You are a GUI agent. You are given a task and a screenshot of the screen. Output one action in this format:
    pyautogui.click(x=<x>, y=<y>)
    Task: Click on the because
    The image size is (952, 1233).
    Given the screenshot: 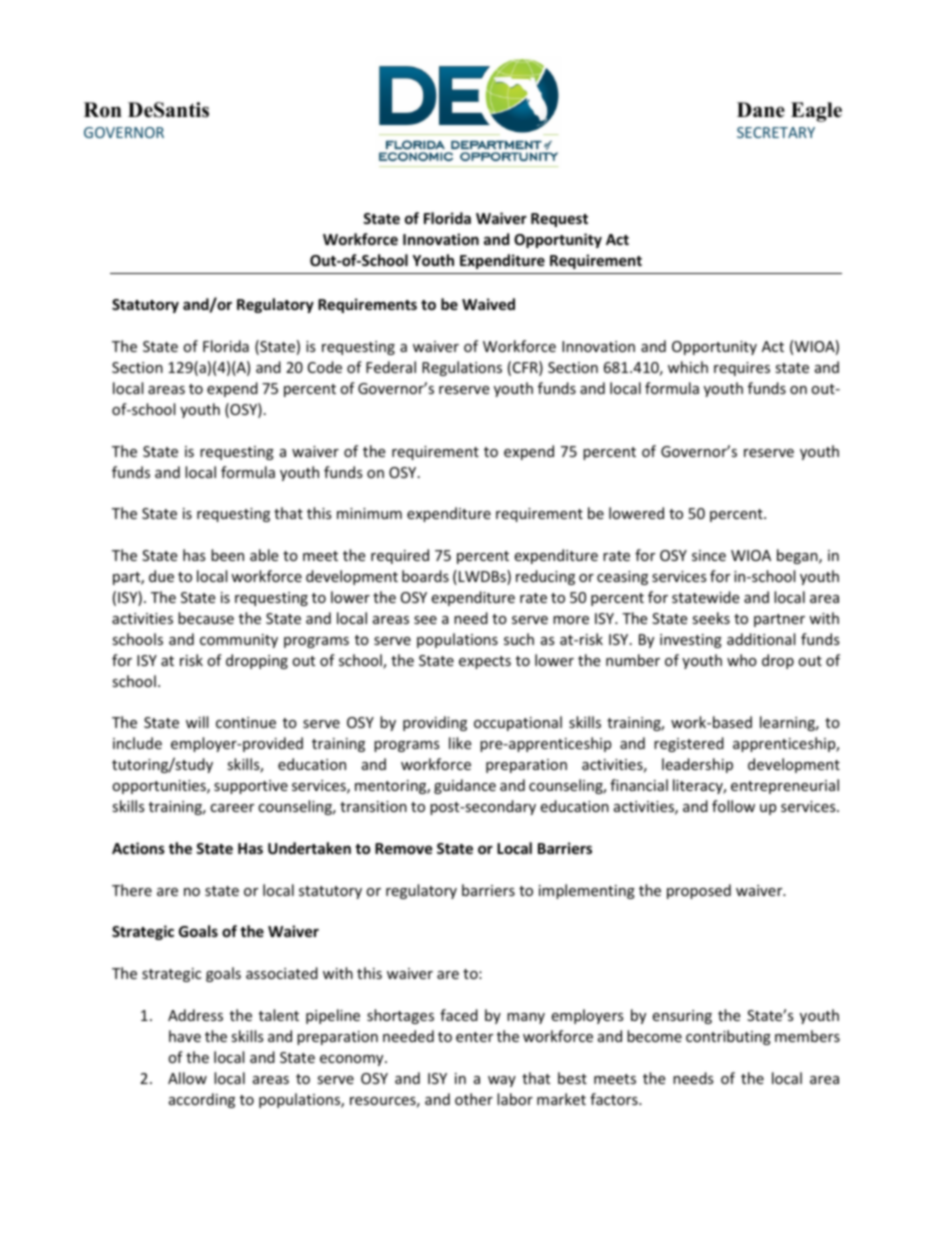 What is the action you would take?
    pyautogui.click(x=206, y=618)
